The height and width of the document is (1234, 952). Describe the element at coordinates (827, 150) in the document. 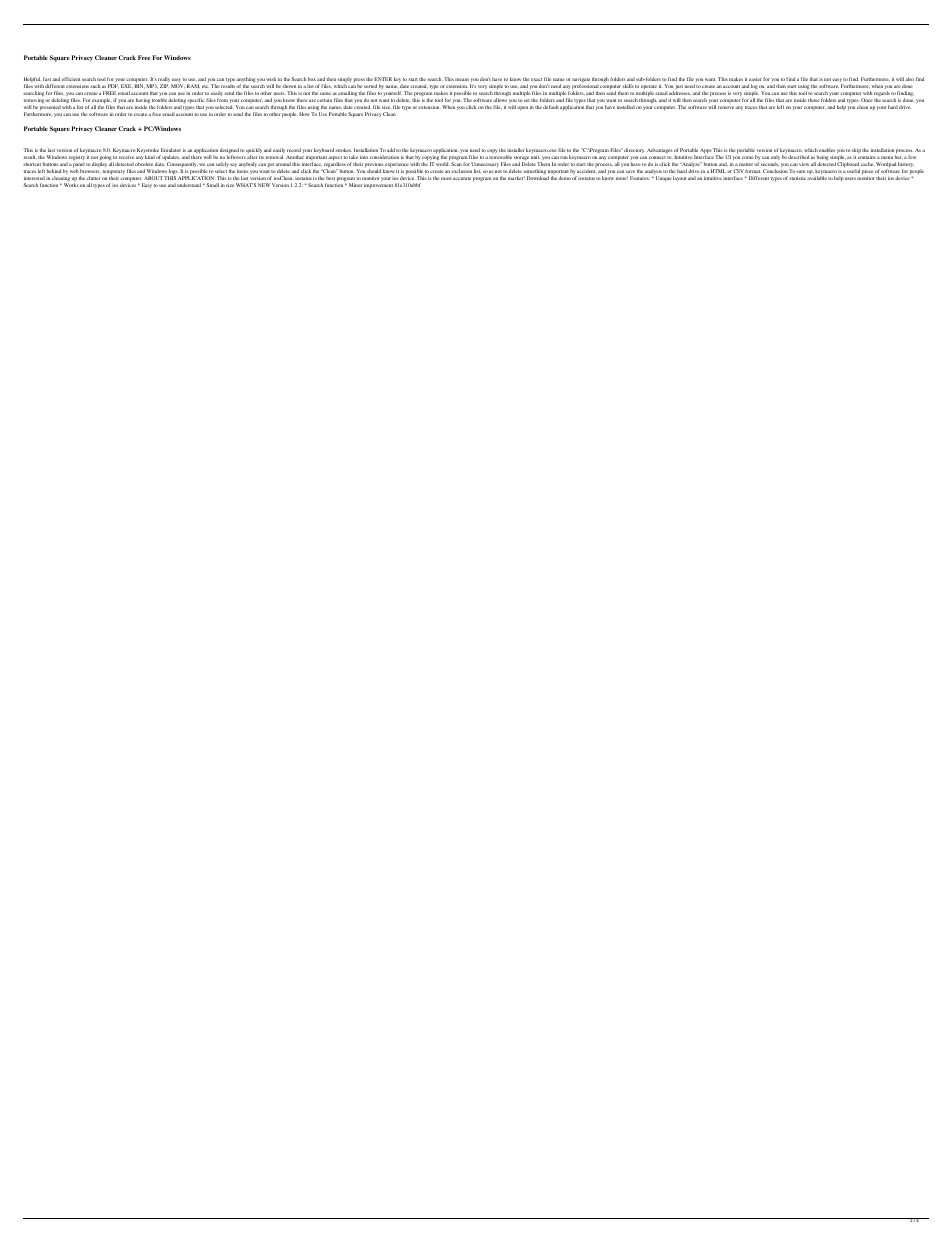

I see `enables` at that location.
